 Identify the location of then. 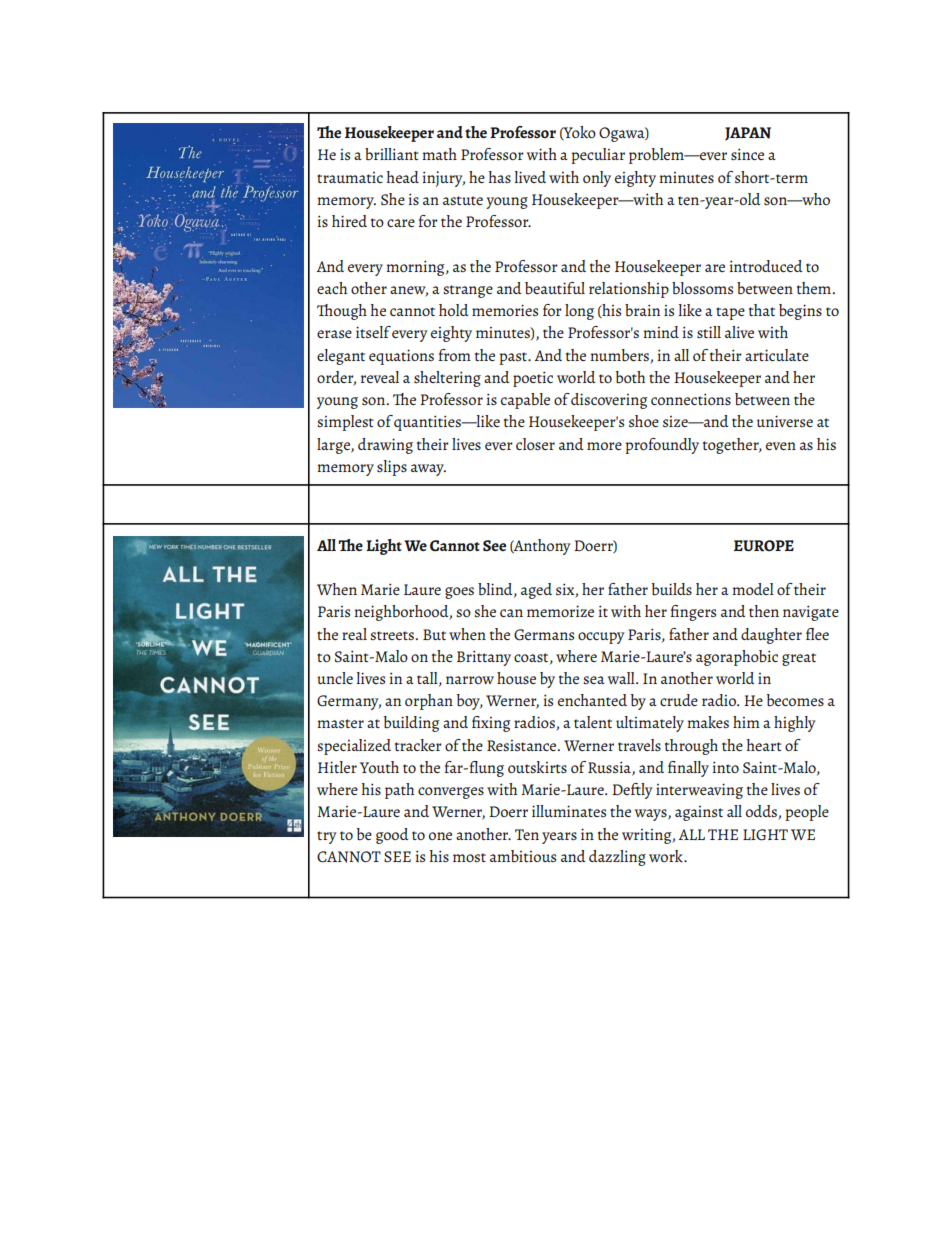
(764, 611).
